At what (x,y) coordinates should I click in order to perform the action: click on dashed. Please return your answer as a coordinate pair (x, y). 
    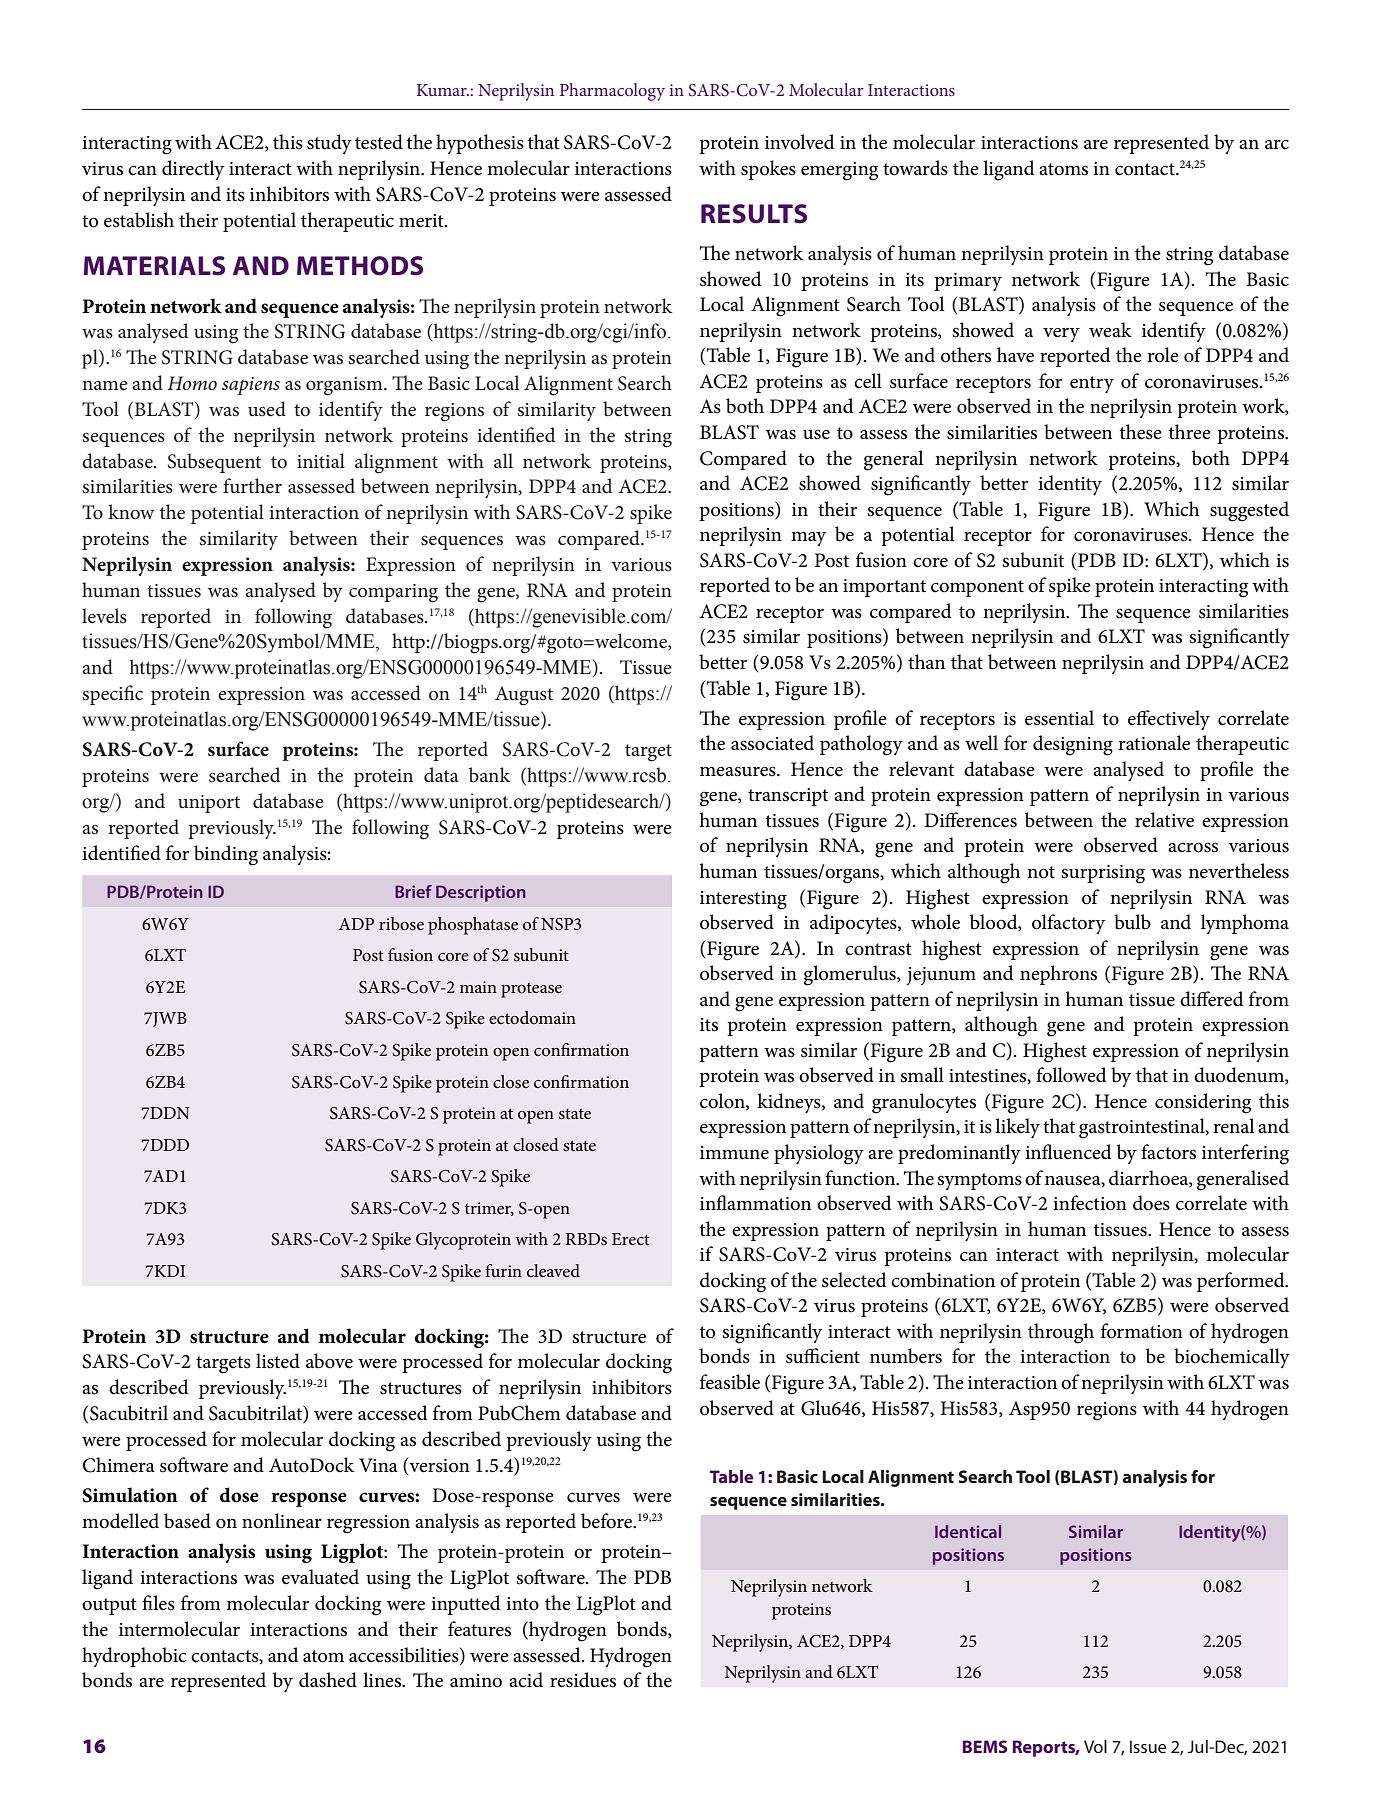
    Looking at the image, I should click on (328, 1680).
